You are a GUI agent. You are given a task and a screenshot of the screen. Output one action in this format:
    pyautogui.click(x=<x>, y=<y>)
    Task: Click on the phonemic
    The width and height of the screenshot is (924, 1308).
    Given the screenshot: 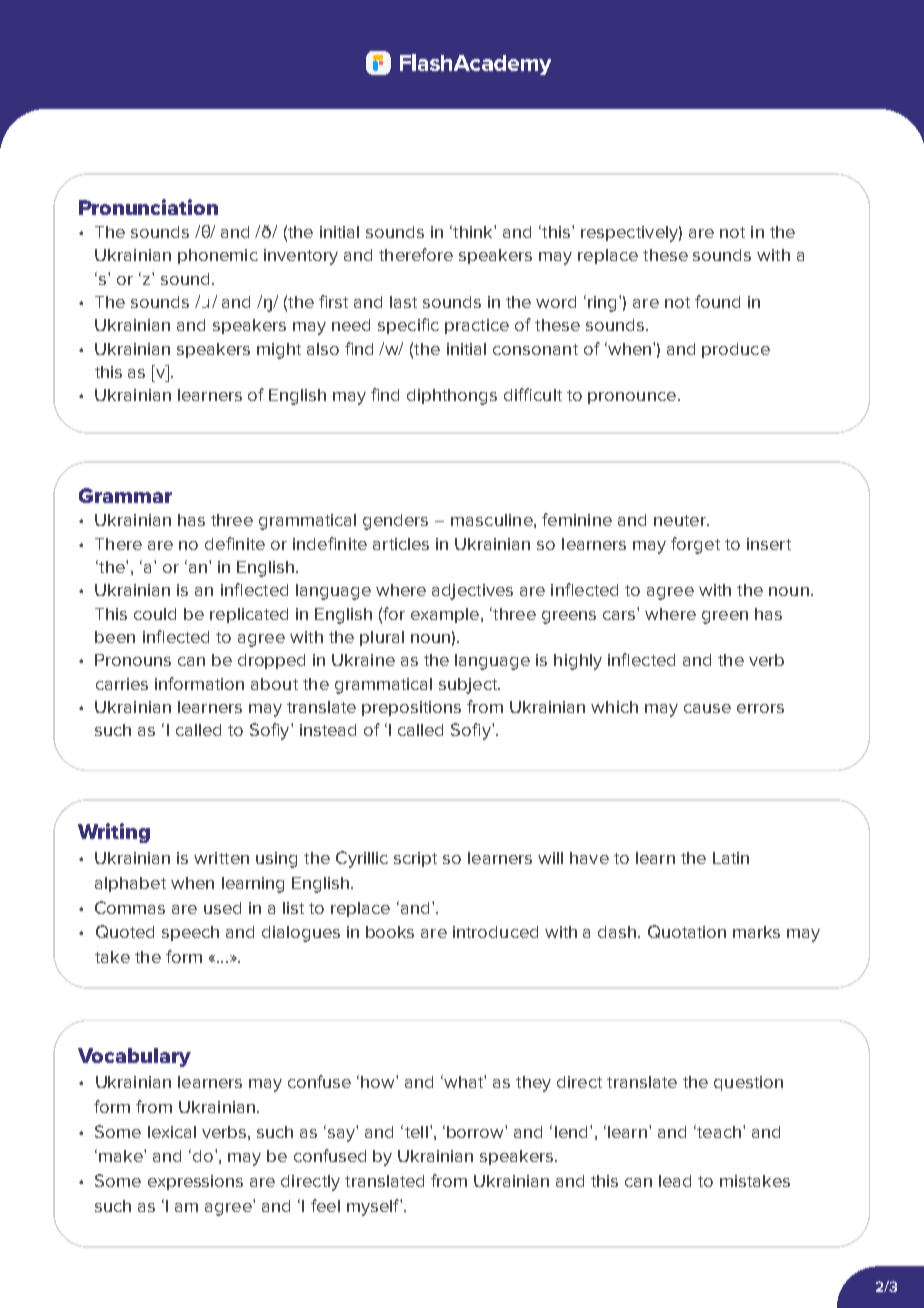 What is the action you would take?
    pyautogui.click(x=218, y=256)
